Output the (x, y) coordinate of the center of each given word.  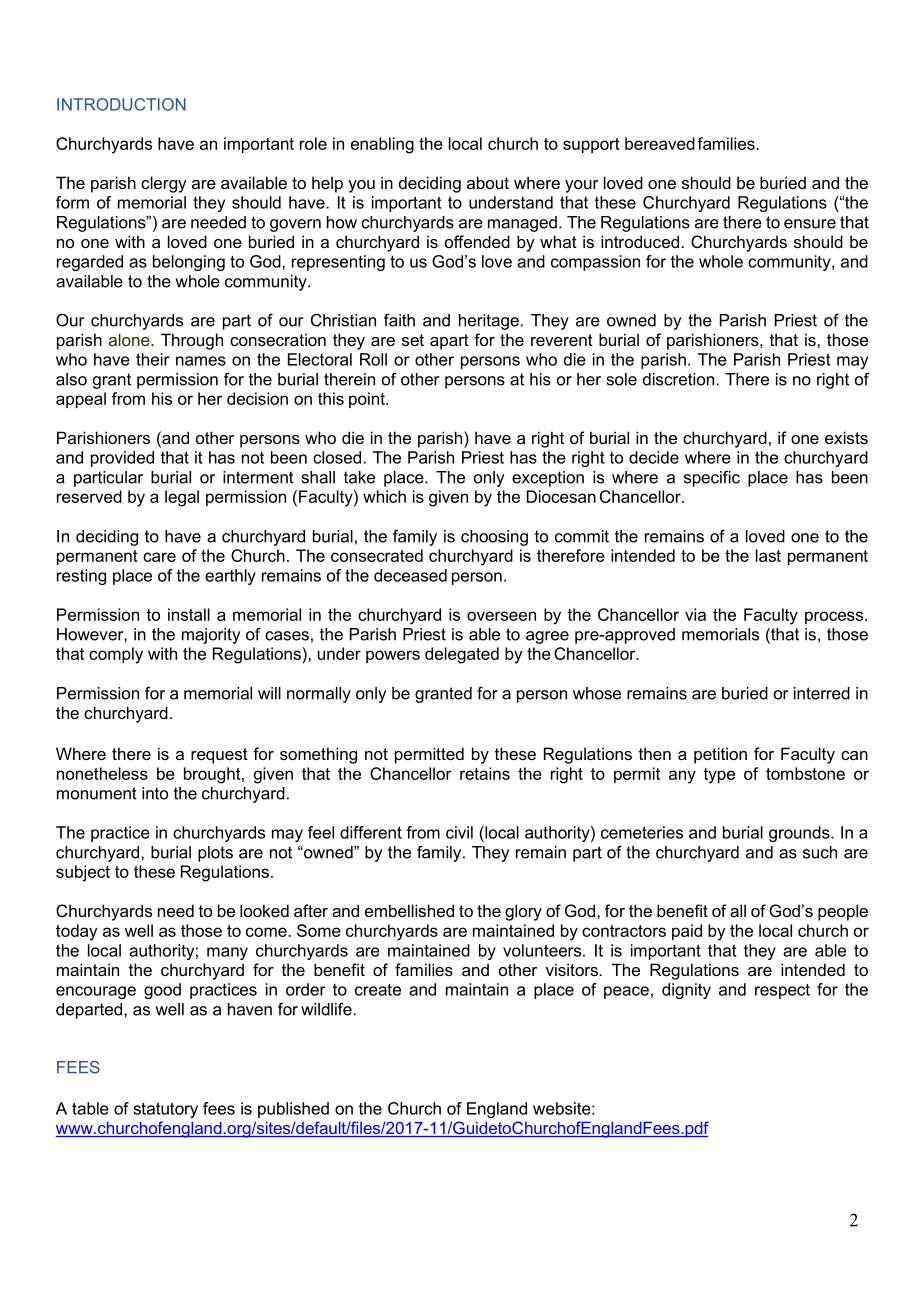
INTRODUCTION (121, 104)
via (695, 614)
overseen (501, 616)
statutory (165, 1110)
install (189, 614)
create (378, 990)
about (488, 182)
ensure (810, 224)
